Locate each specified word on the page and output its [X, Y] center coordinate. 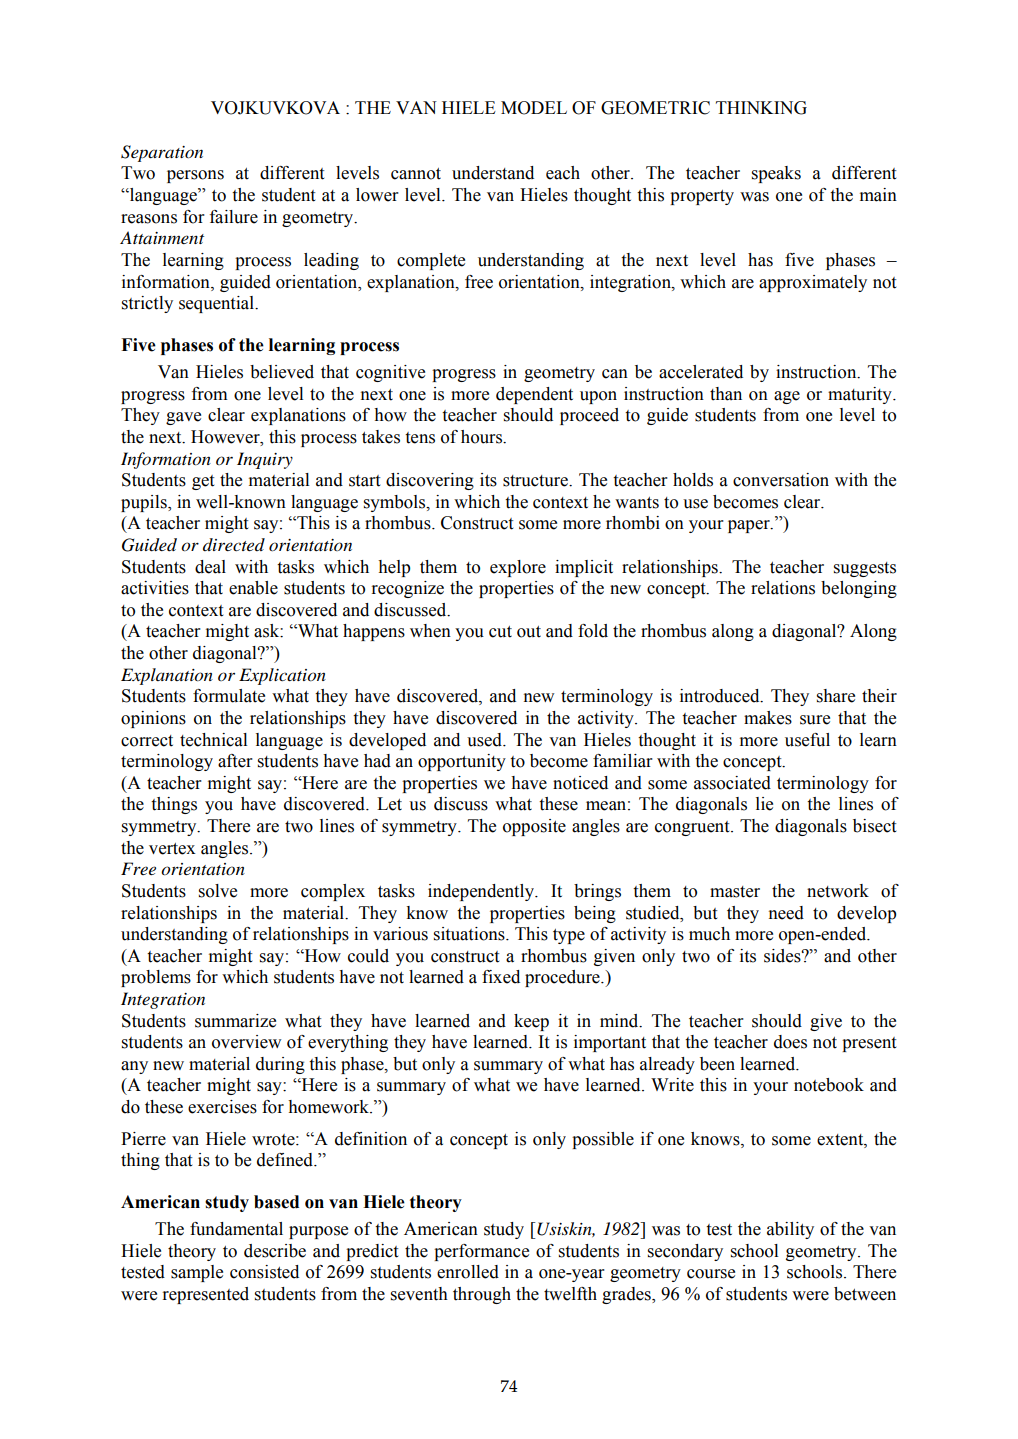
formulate [229, 696]
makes [768, 718]
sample [197, 1273]
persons [195, 176]
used [485, 740]
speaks [776, 174]
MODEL [534, 108]
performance [481, 1252]
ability [790, 1230]
